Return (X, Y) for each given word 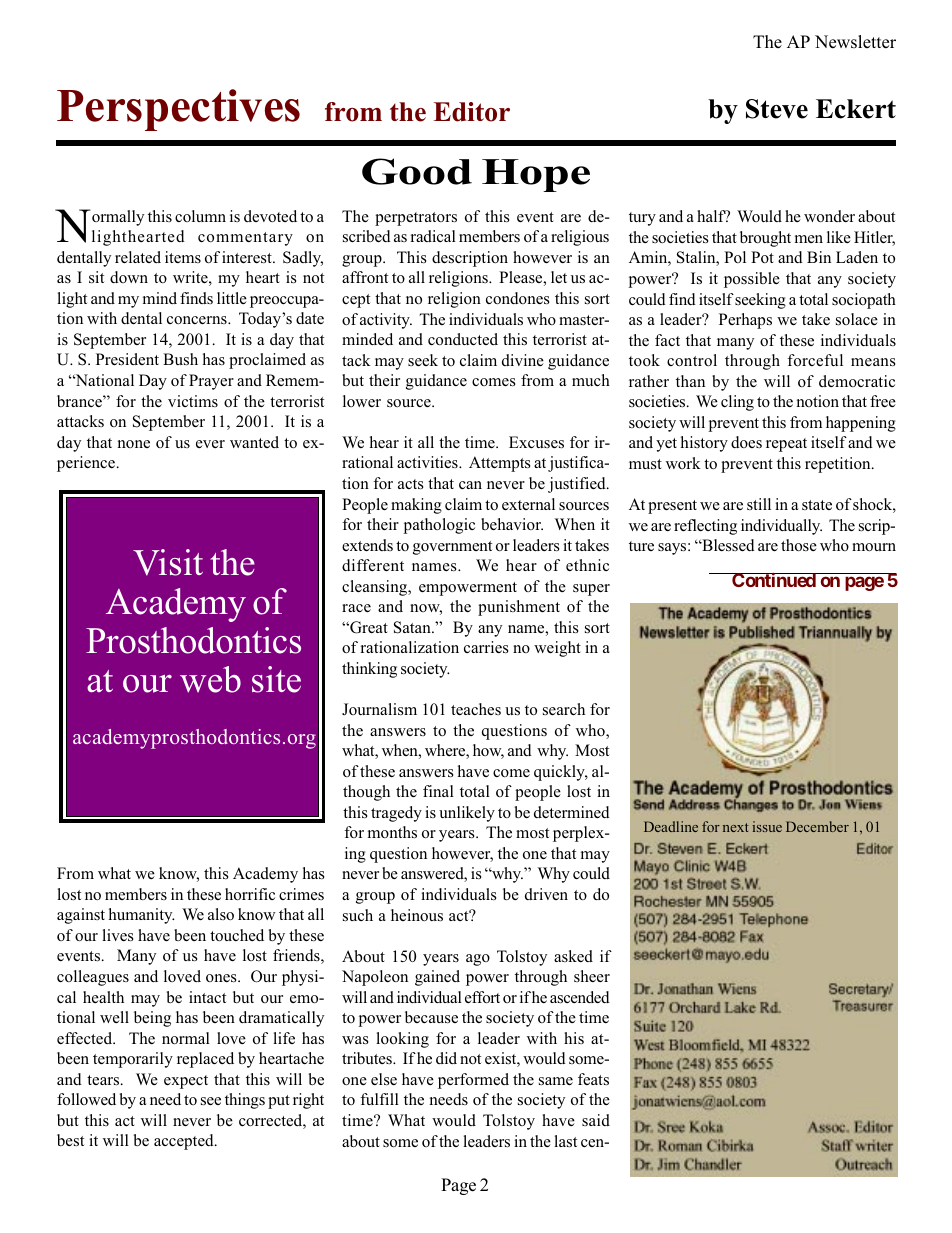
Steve (777, 109)
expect (186, 1082)
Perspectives (178, 110)
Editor (471, 112)
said (596, 1120)
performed (473, 1081)
